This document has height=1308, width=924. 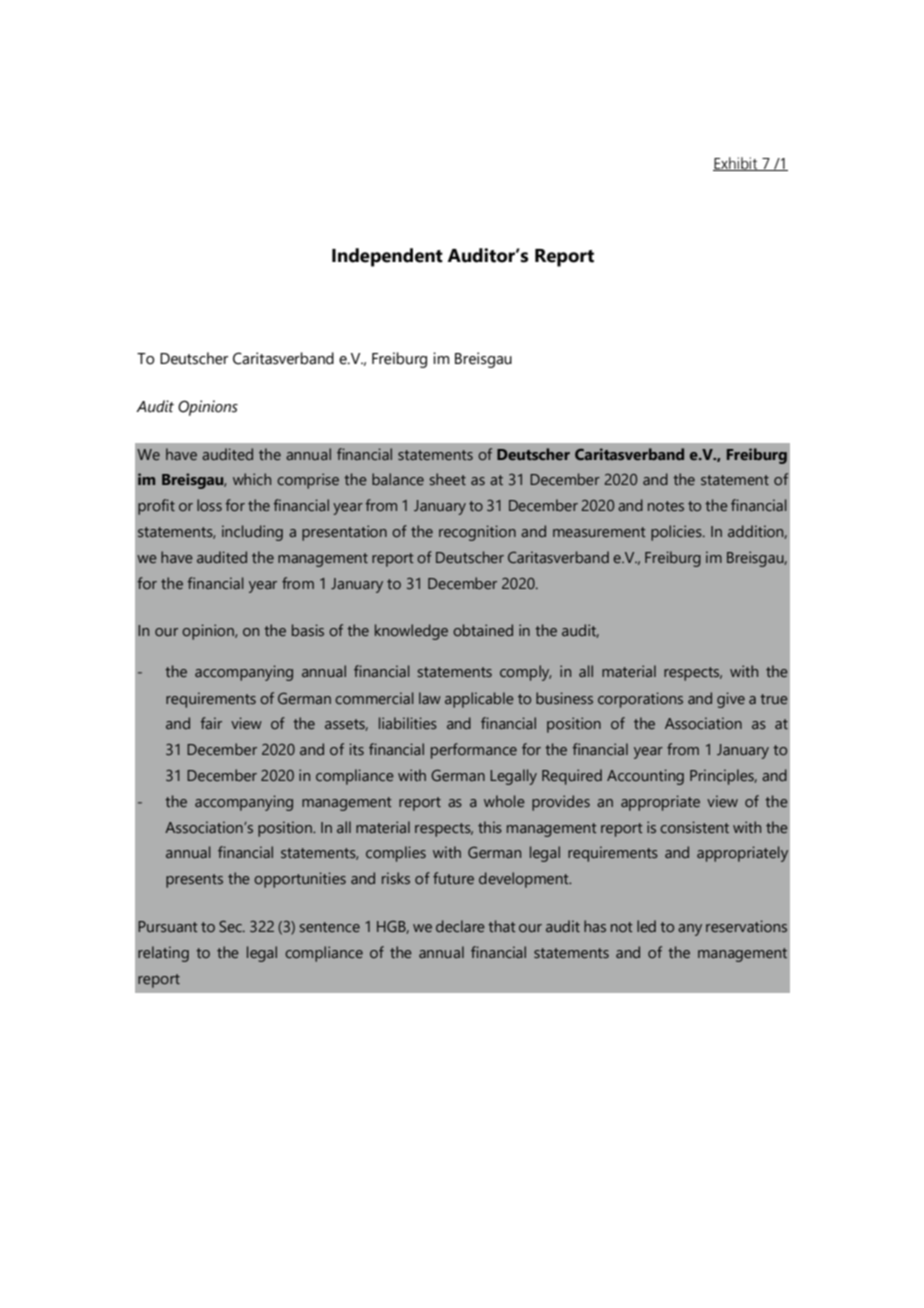 What do you see at coordinates (387, 257) in the document?
I see `Independent` at bounding box center [387, 257].
